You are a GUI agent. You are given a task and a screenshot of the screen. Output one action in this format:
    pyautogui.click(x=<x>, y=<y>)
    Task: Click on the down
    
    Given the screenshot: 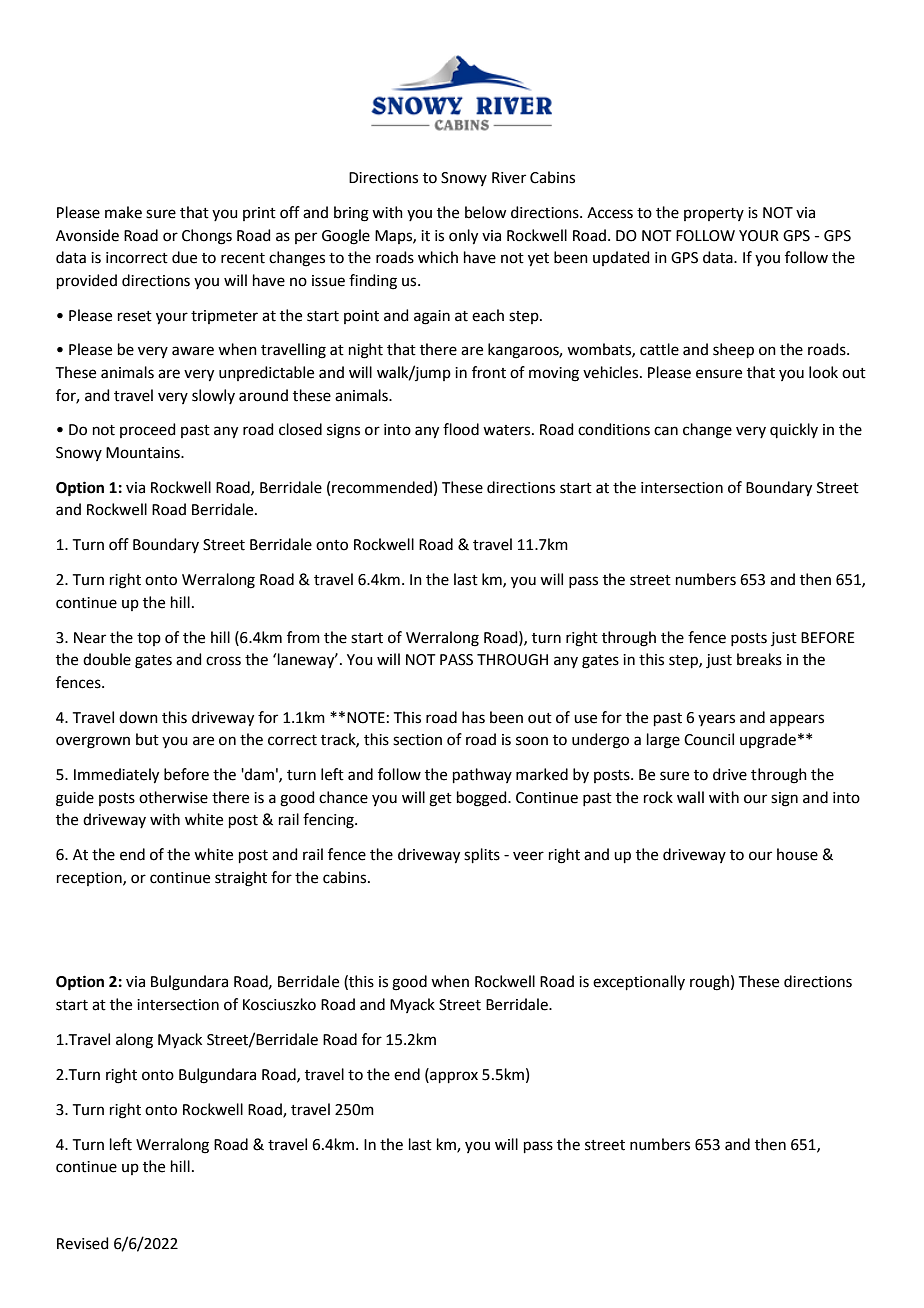 What is the action you would take?
    pyautogui.click(x=138, y=717)
